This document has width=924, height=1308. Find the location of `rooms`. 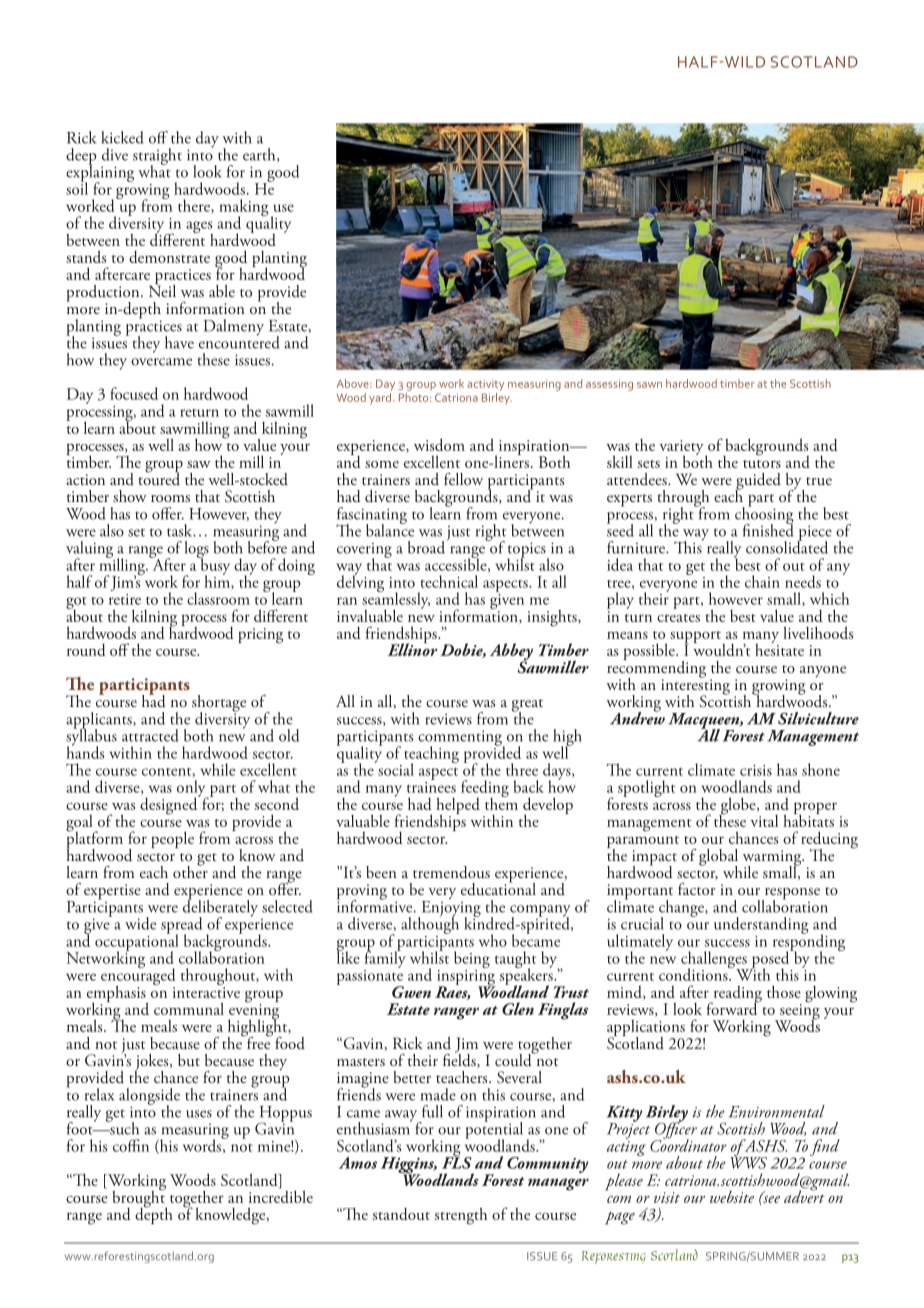

rooms is located at coordinates (170, 498).
